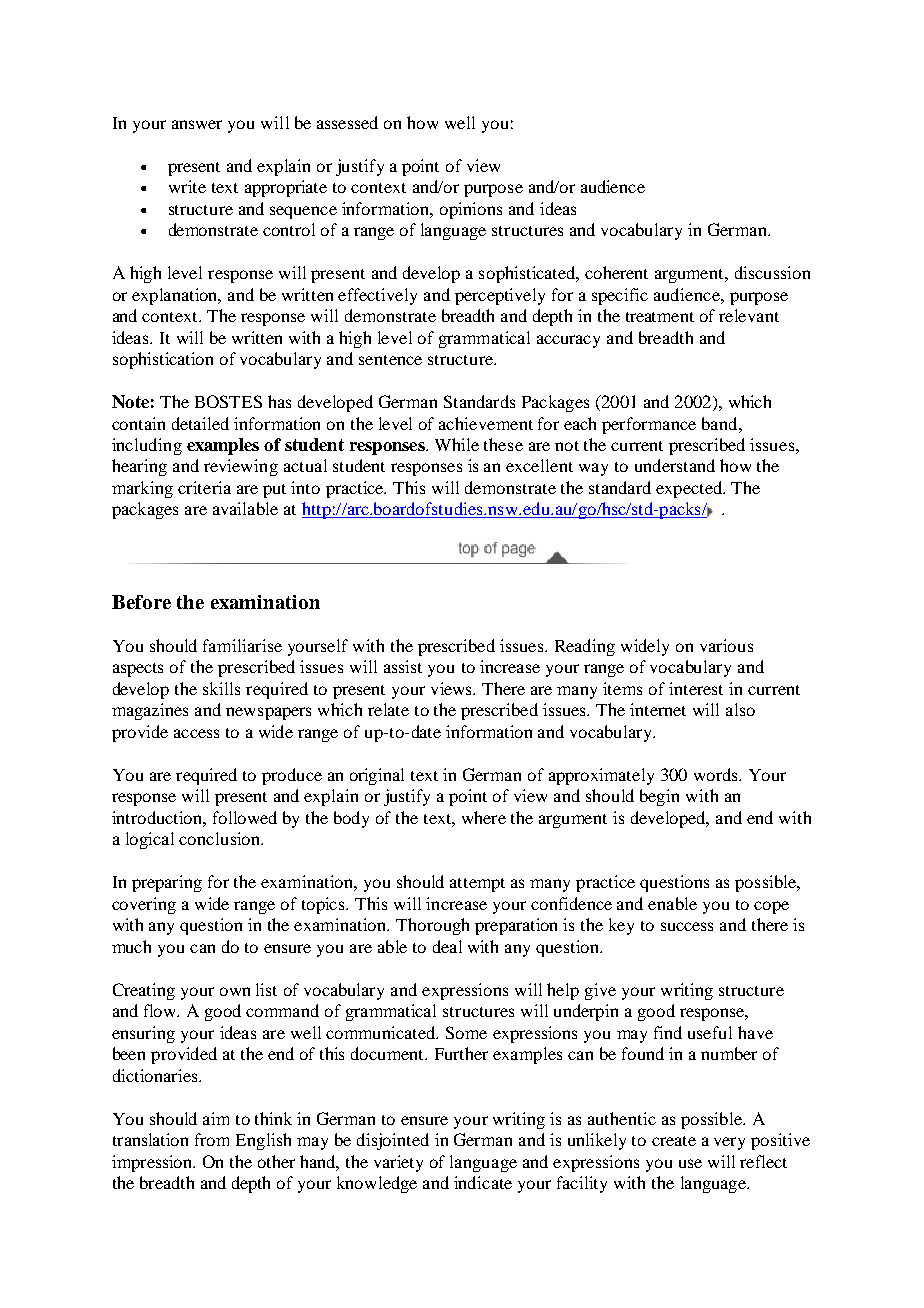  I want to click on indicate, so click(483, 1182).
